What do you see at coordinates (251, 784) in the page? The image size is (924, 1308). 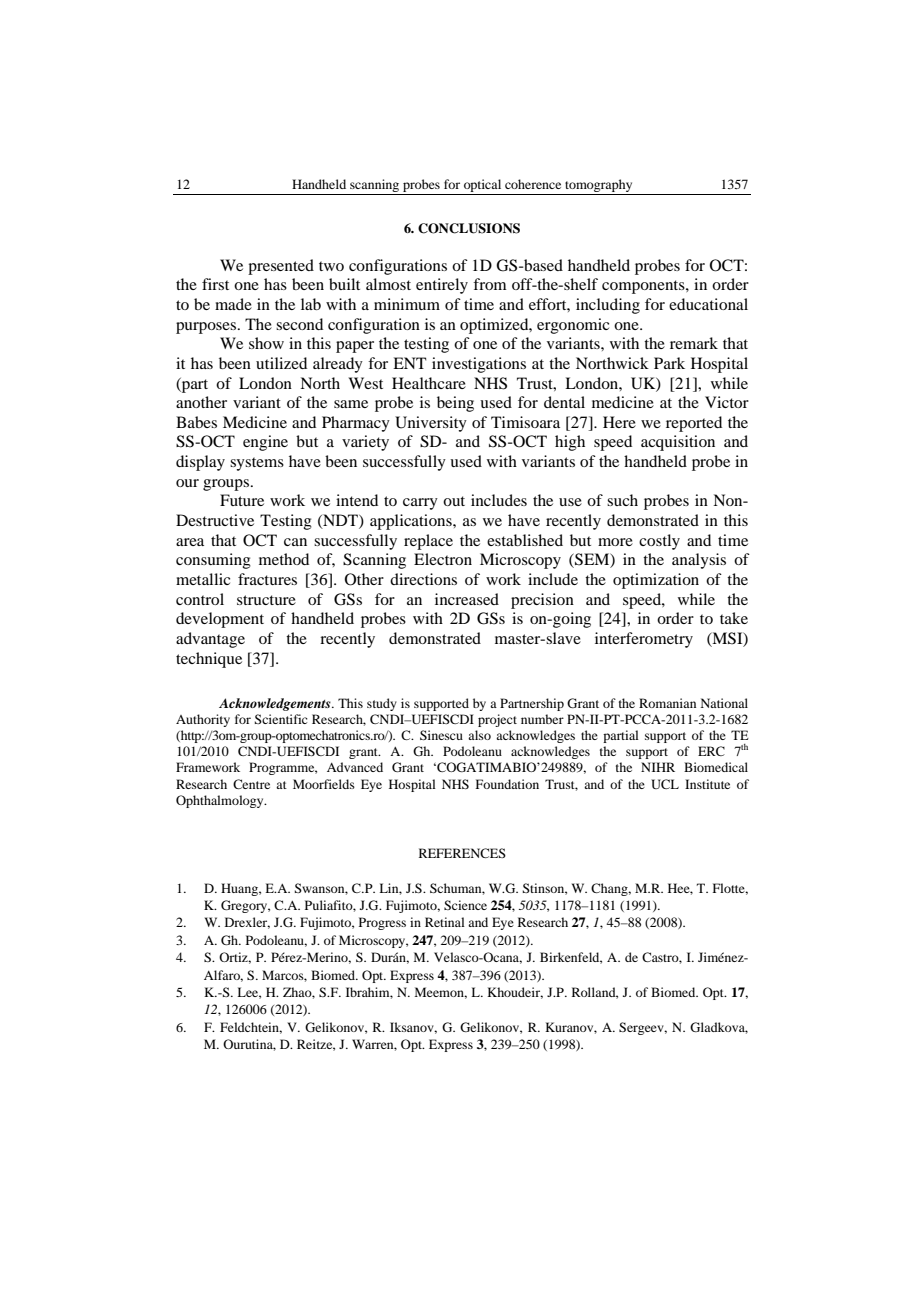 I see `Centre` at bounding box center [251, 784].
